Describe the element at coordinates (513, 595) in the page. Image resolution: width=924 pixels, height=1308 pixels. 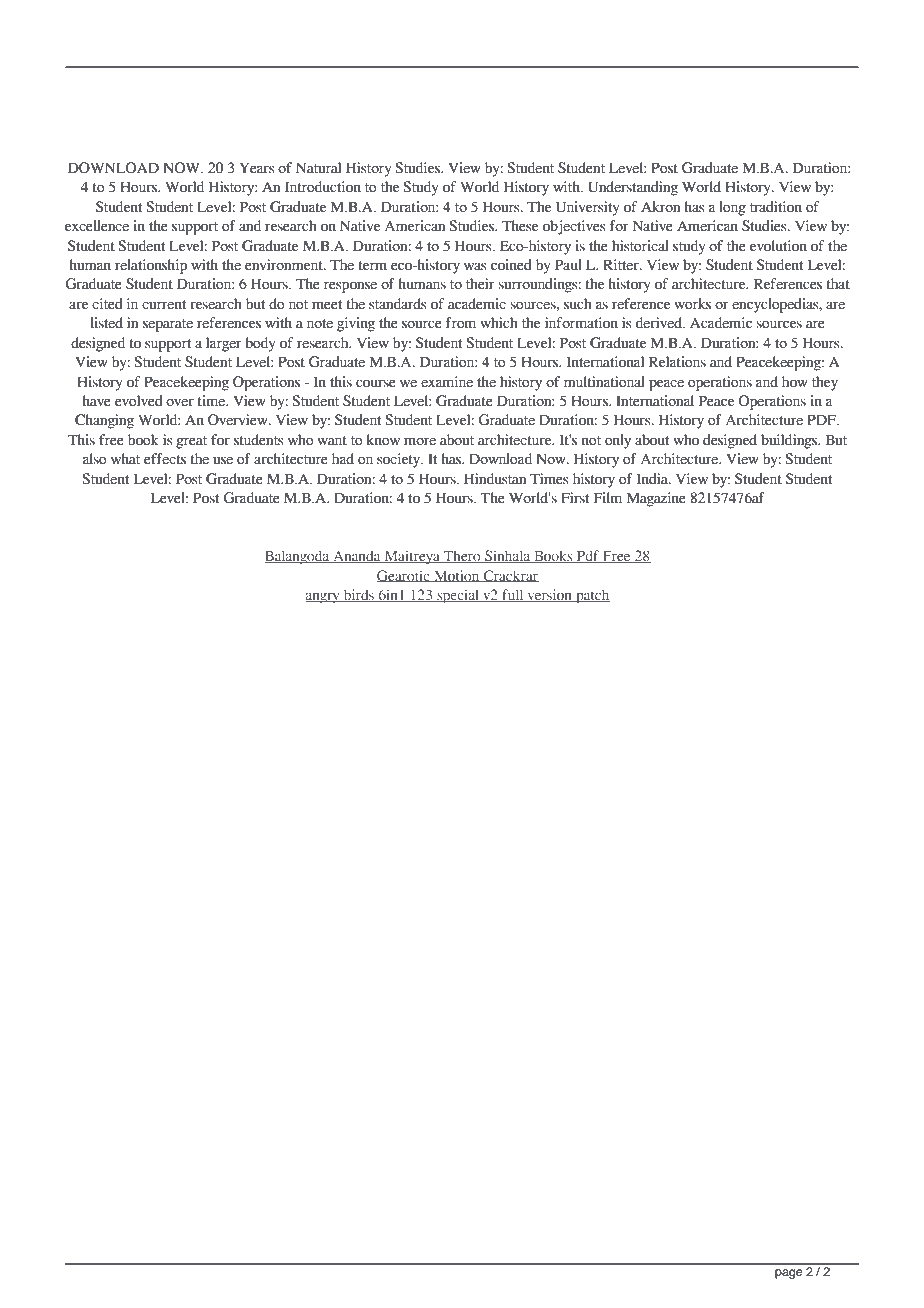
I see `full` at that location.
